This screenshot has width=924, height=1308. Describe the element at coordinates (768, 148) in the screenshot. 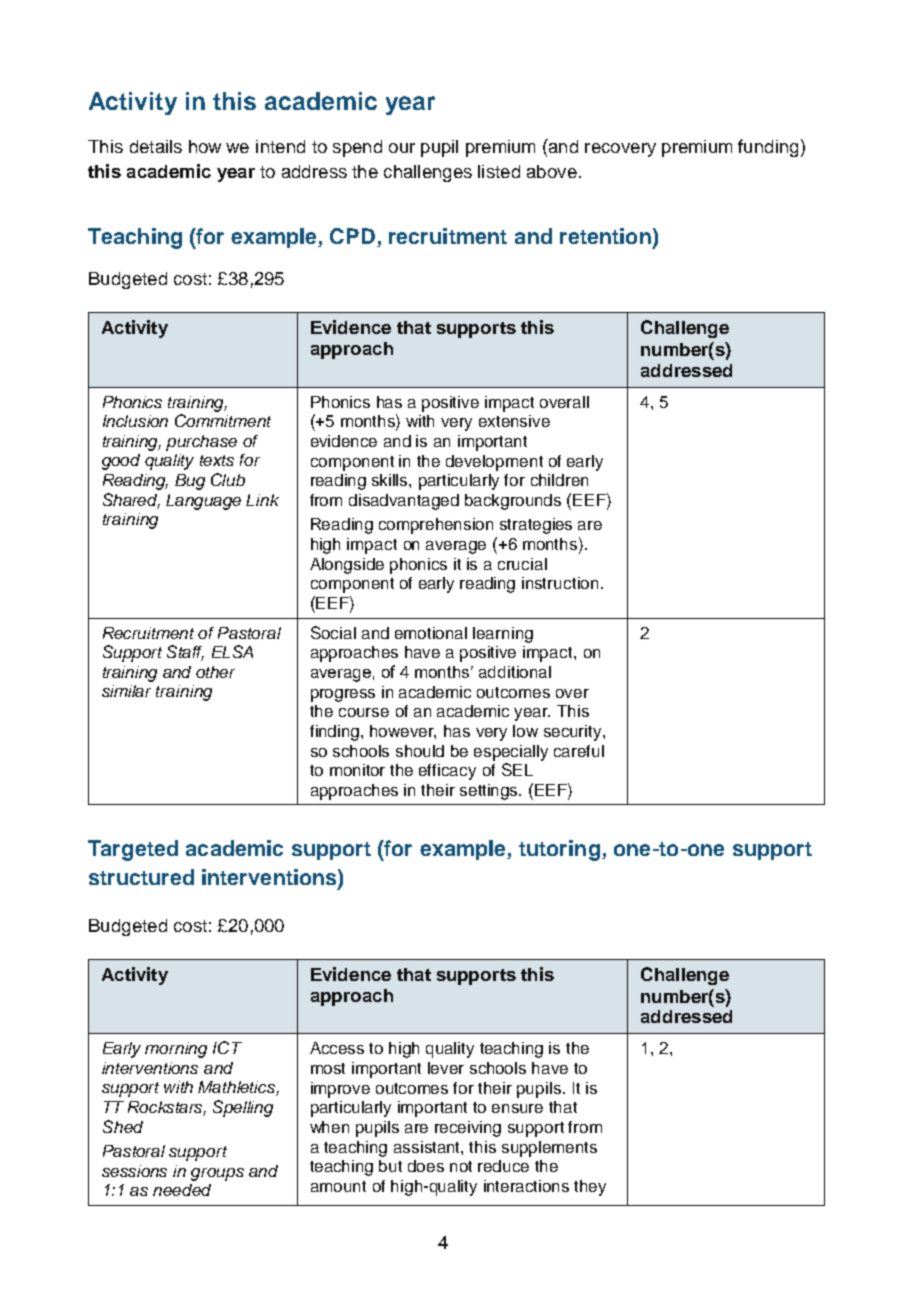

I see `funding` at that location.
